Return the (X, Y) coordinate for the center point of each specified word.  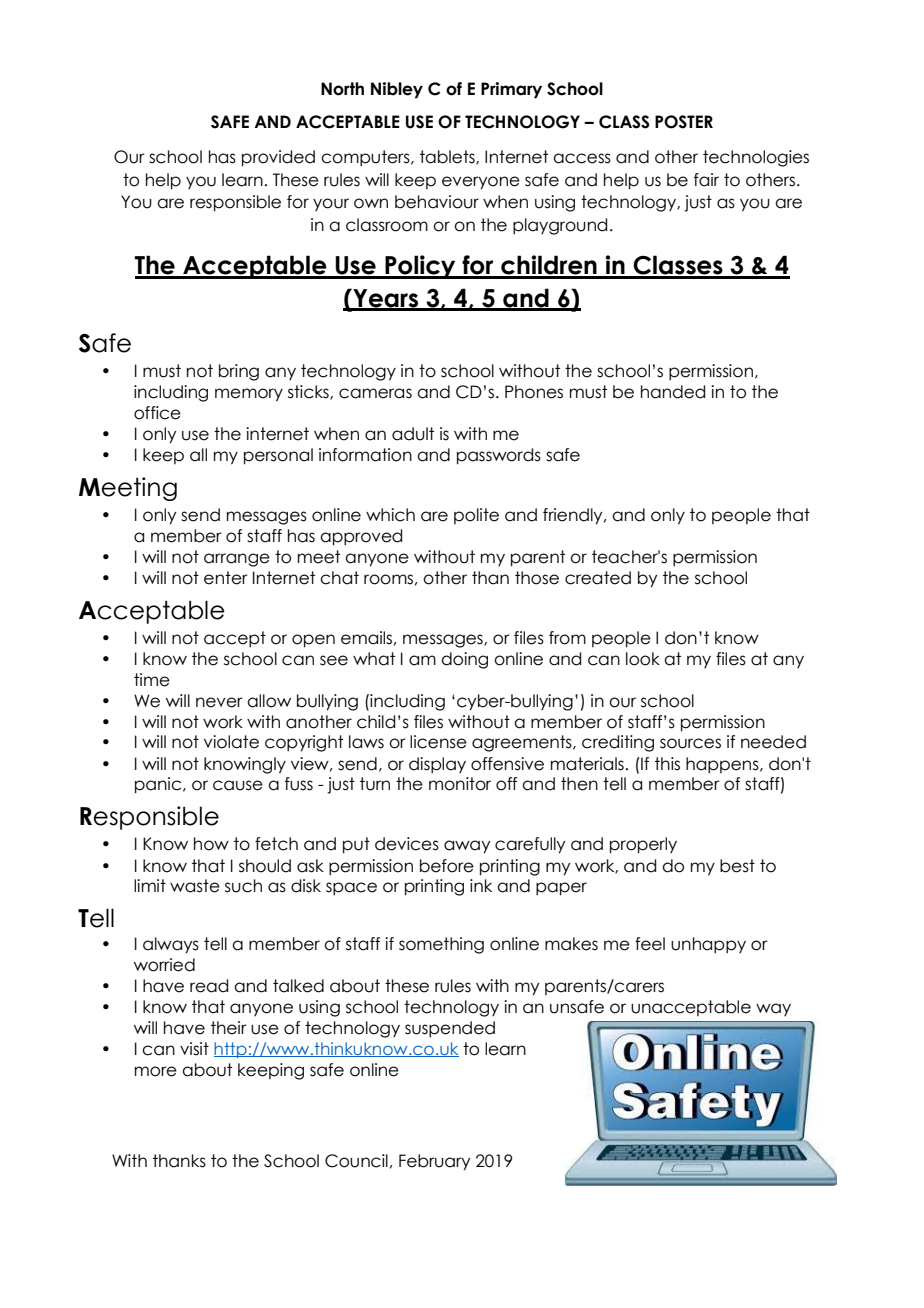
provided (278, 158)
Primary (511, 90)
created (598, 578)
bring (239, 372)
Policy (420, 267)
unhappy (708, 945)
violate (231, 742)
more (156, 1071)
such (243, 886)
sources (690, 743)
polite (476, 516)
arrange (237, 560)
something (441, 945)
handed (673, 392)
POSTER (684, 122)
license (438, 742)
